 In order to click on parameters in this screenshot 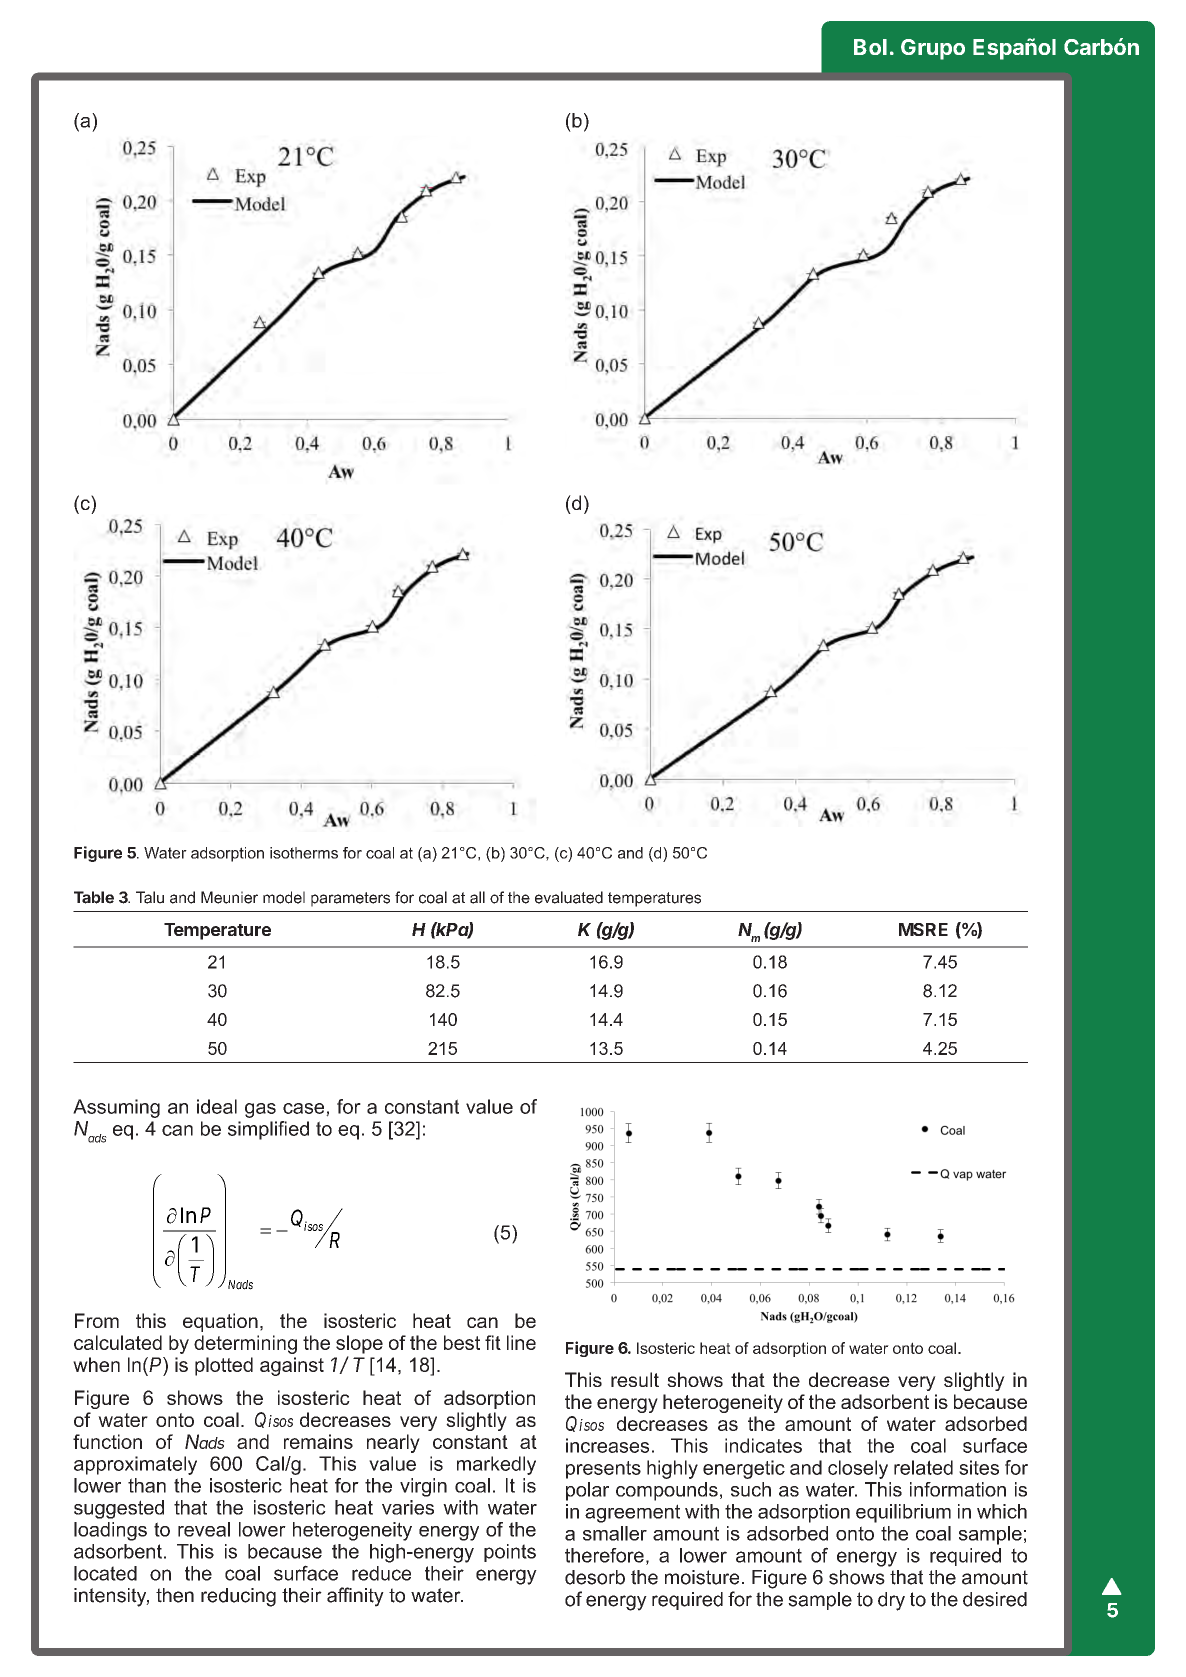, I will do `click(350, 899)`.
